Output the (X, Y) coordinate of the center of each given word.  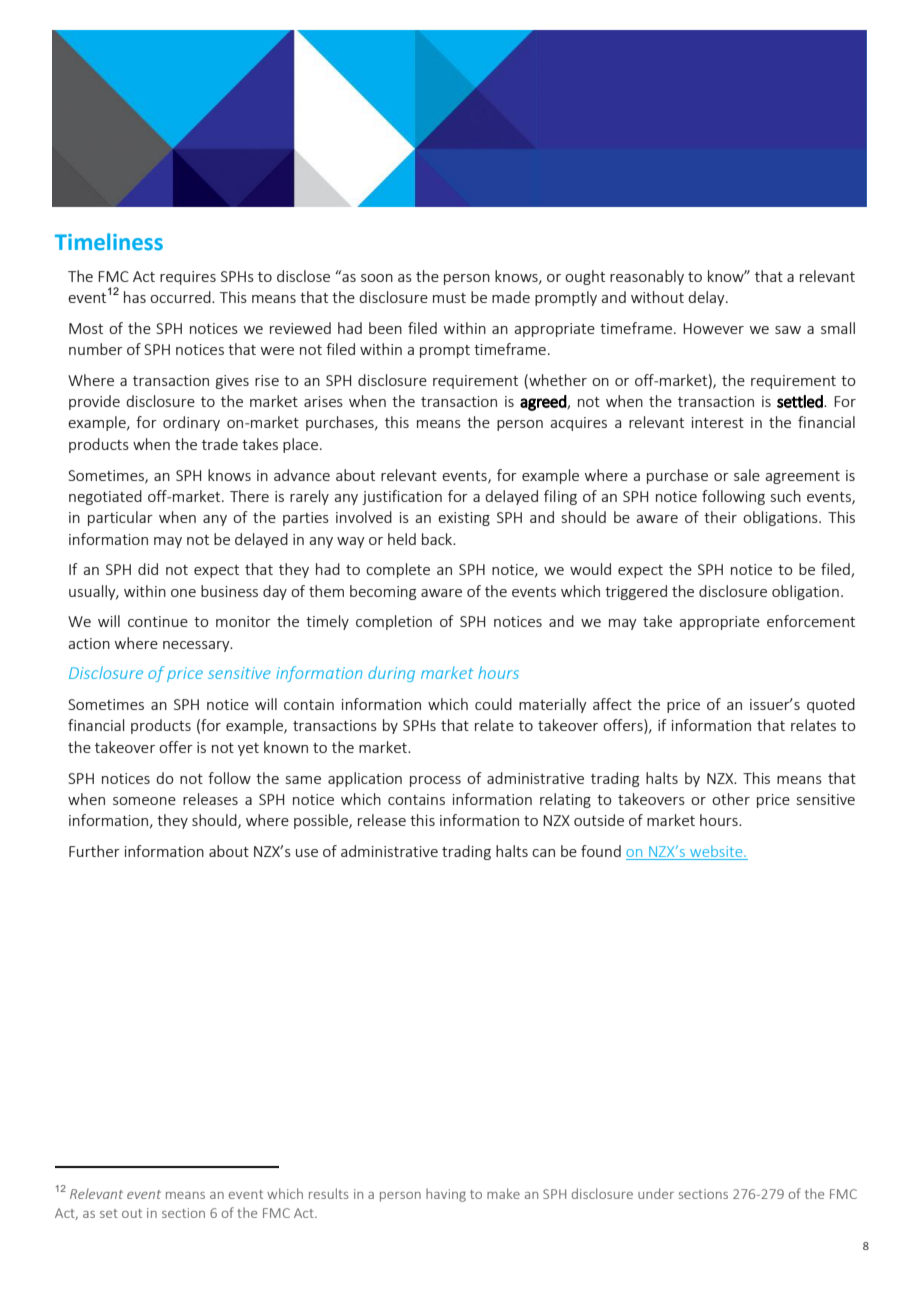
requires (188, 278)
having (446, 1195)
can (543, 853)
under (656, 1193)
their (720, 517)
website (717, 851)
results (328, 1193)
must (449, 298)
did (148, 569)
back (438, 539)
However (713, 328)
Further (94, 851)
